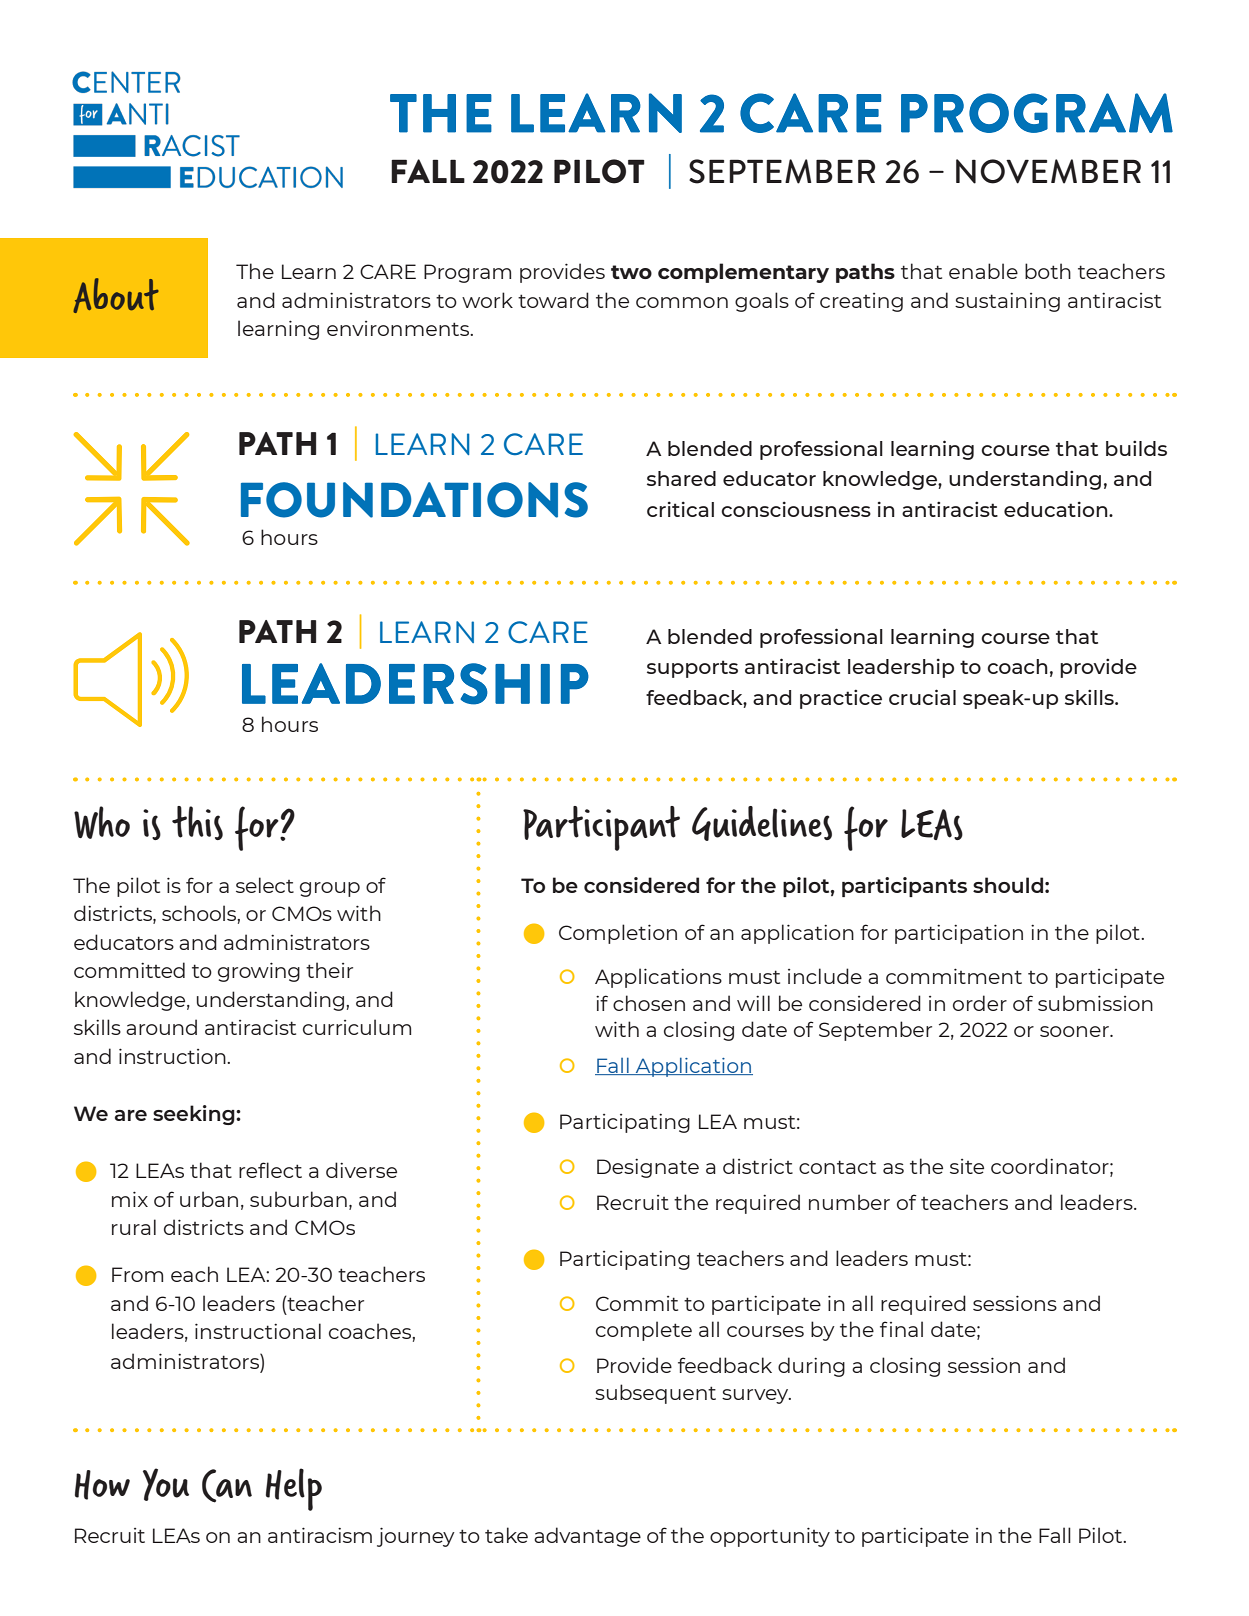  I want to click on this, so click(197, 823).
